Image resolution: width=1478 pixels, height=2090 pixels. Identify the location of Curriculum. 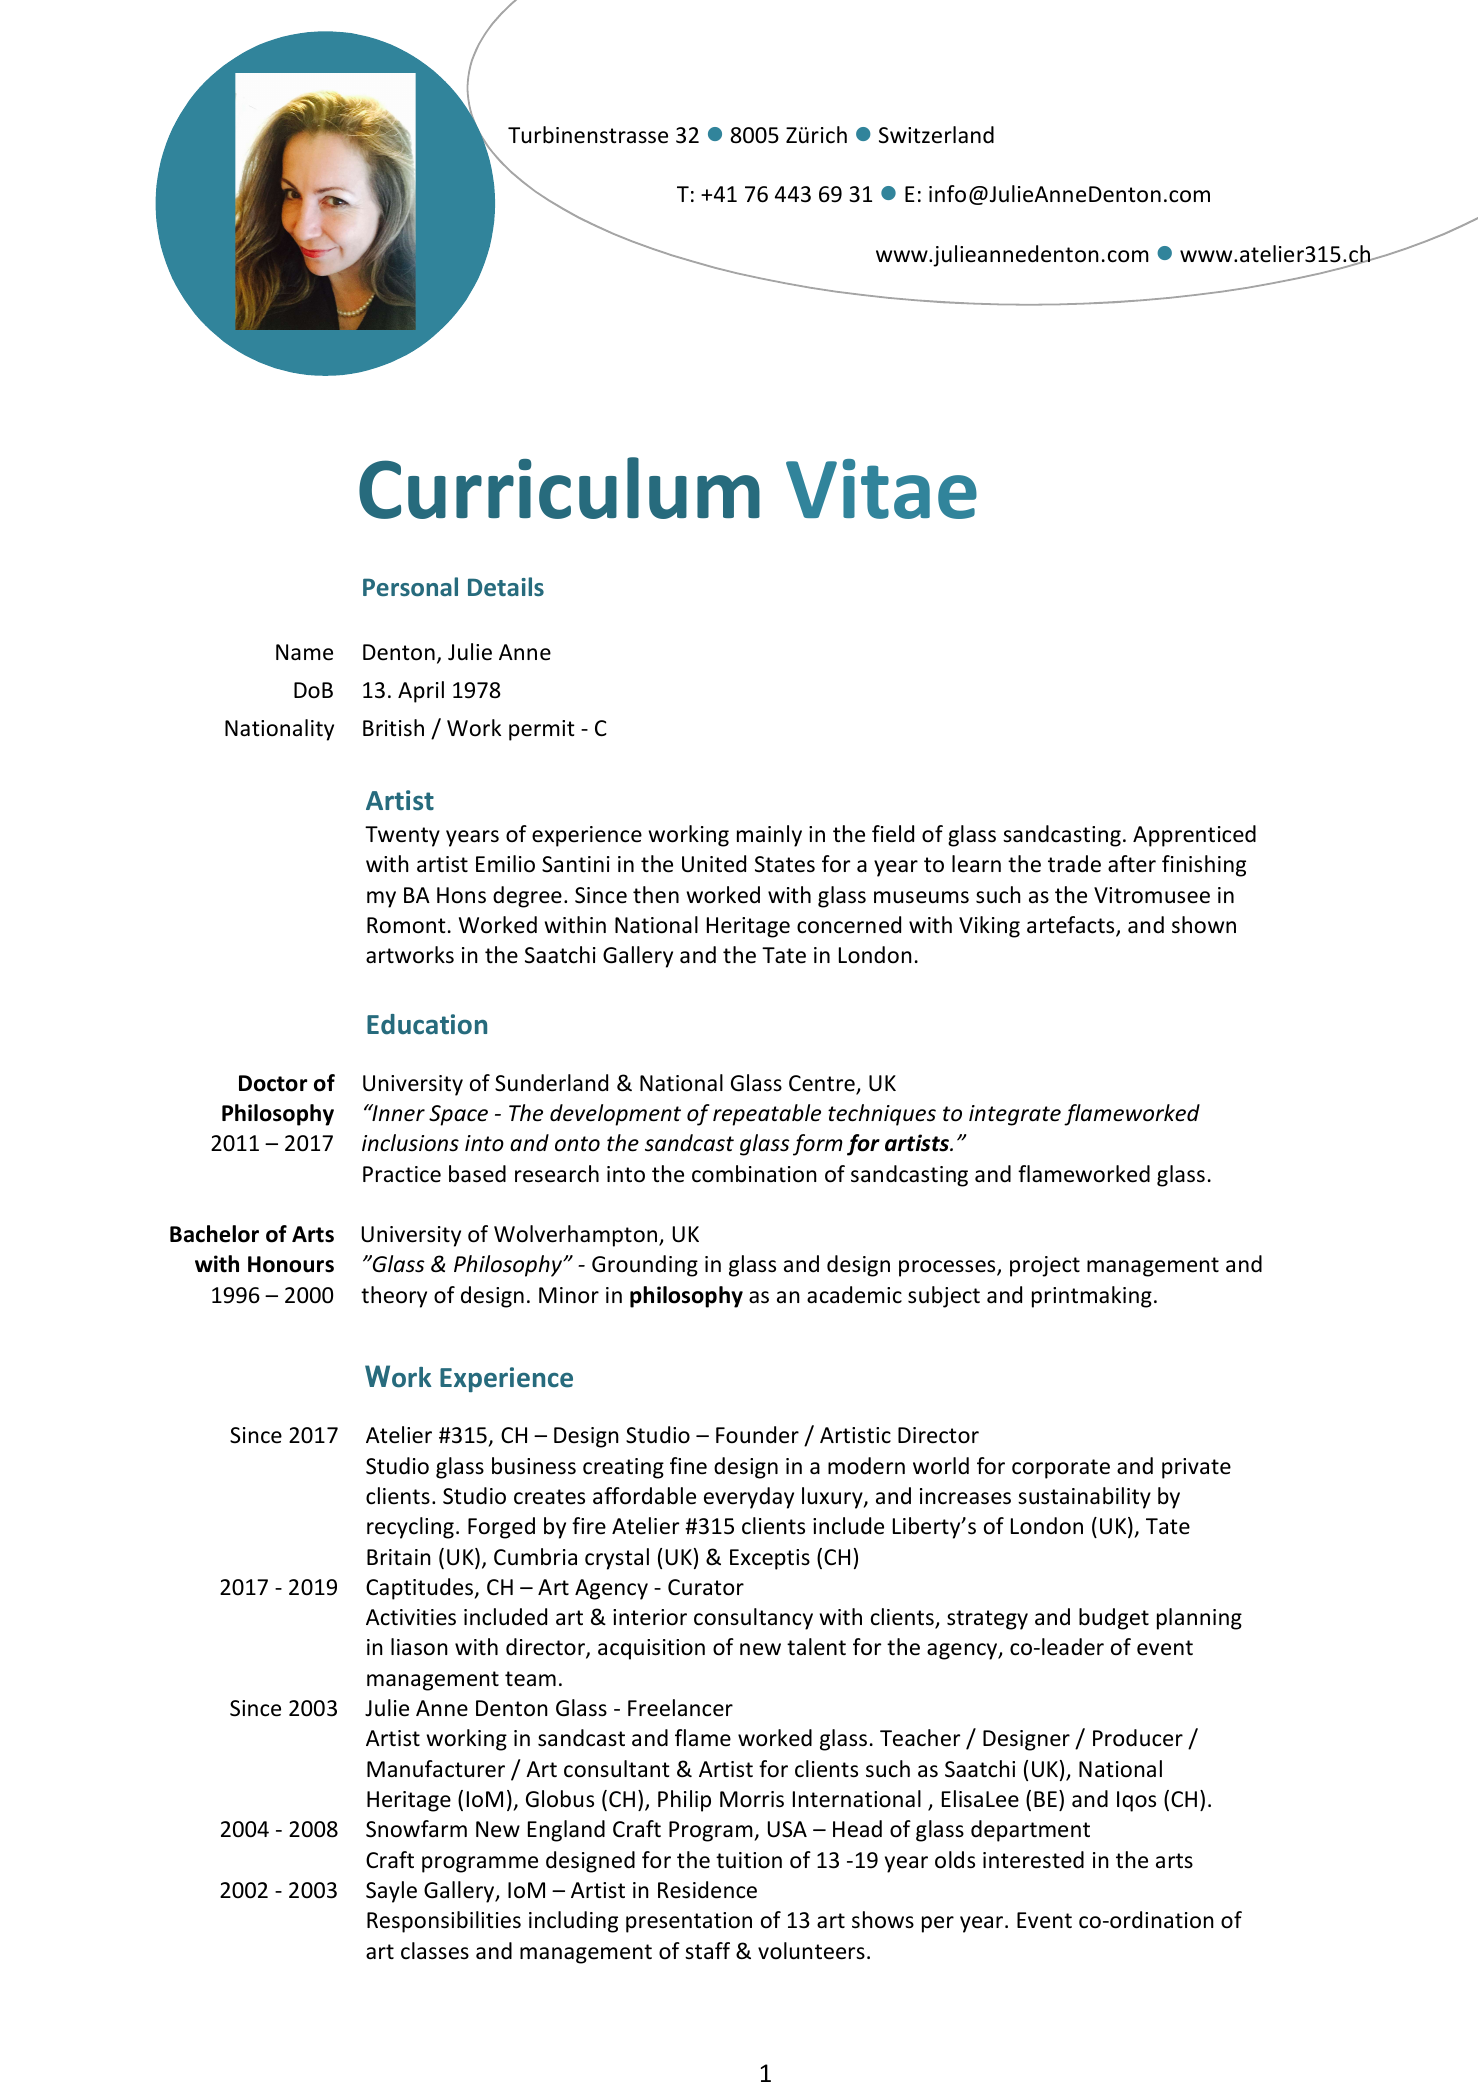
(559, 488).
